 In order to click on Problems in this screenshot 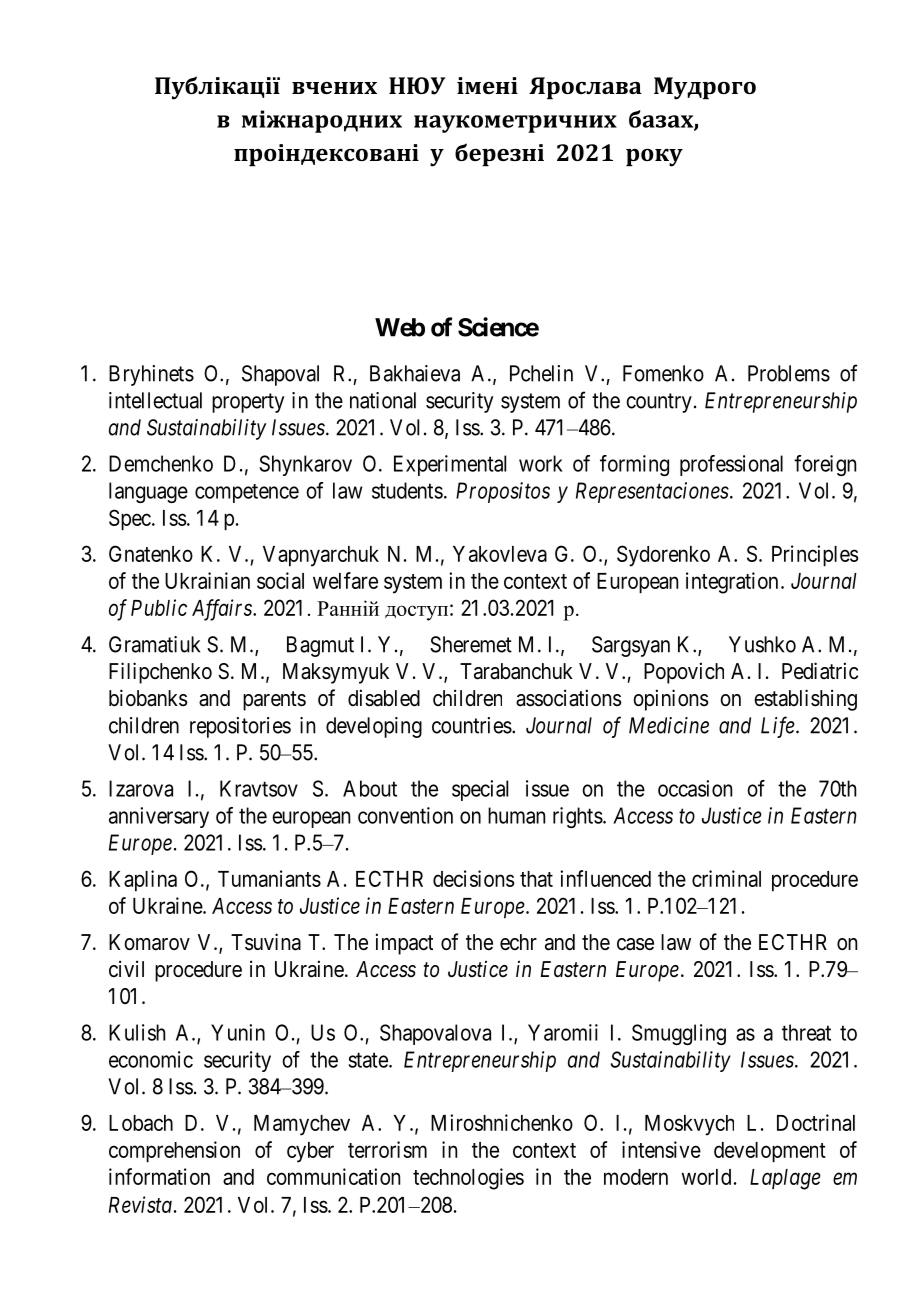, I will do `click(789, 373)`.
